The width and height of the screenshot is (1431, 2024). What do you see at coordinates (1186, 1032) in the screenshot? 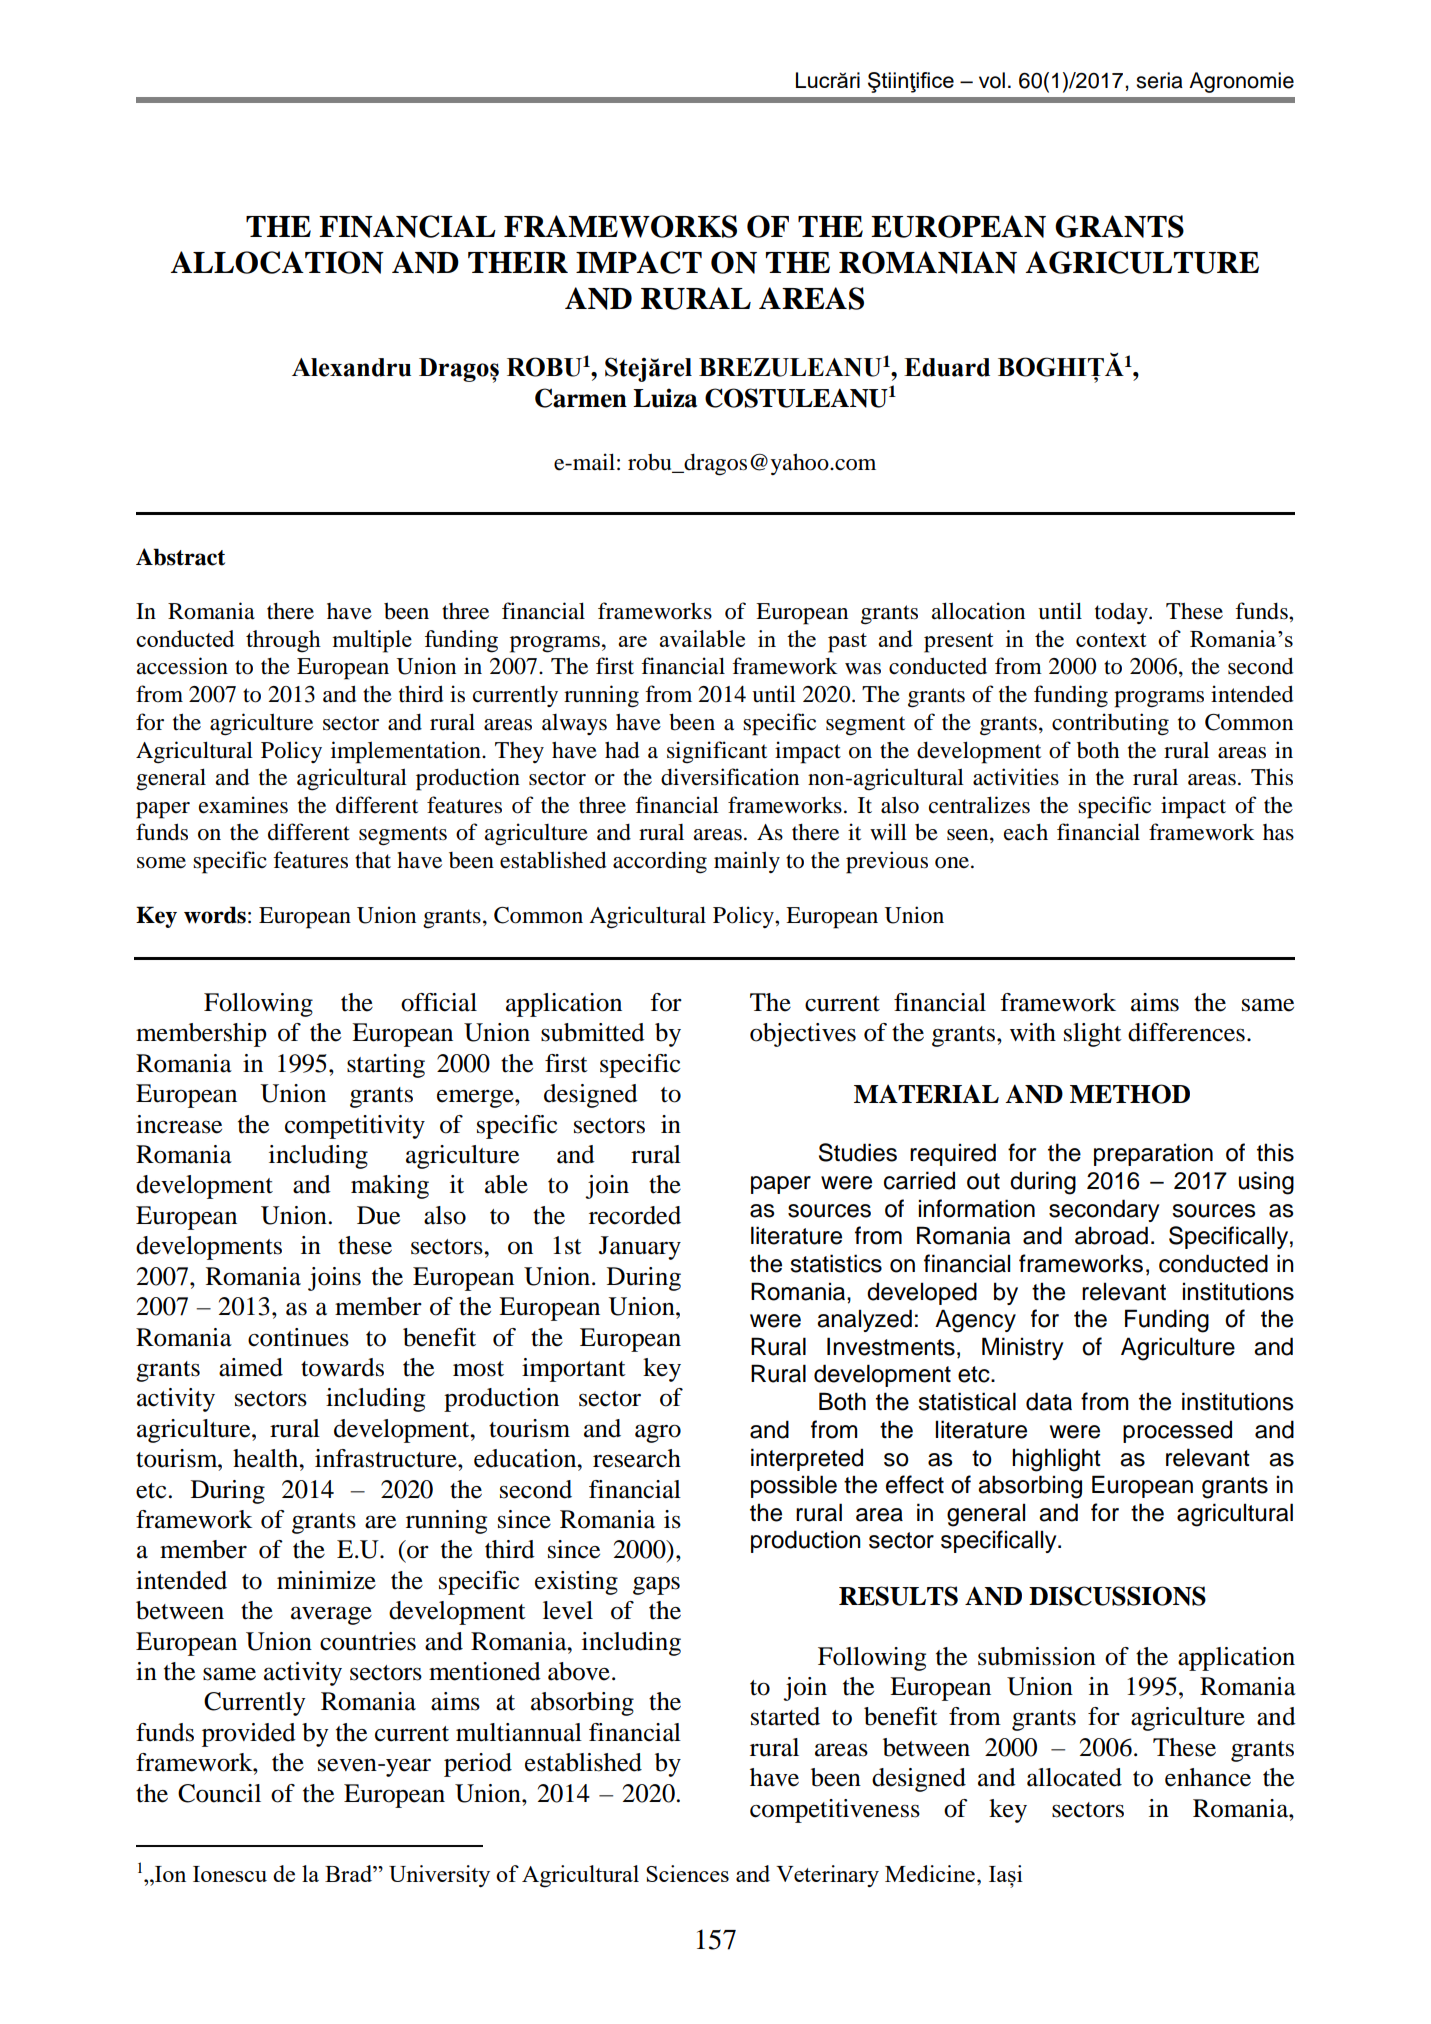
I see `differences` at bounding box center [1186, 1032].
